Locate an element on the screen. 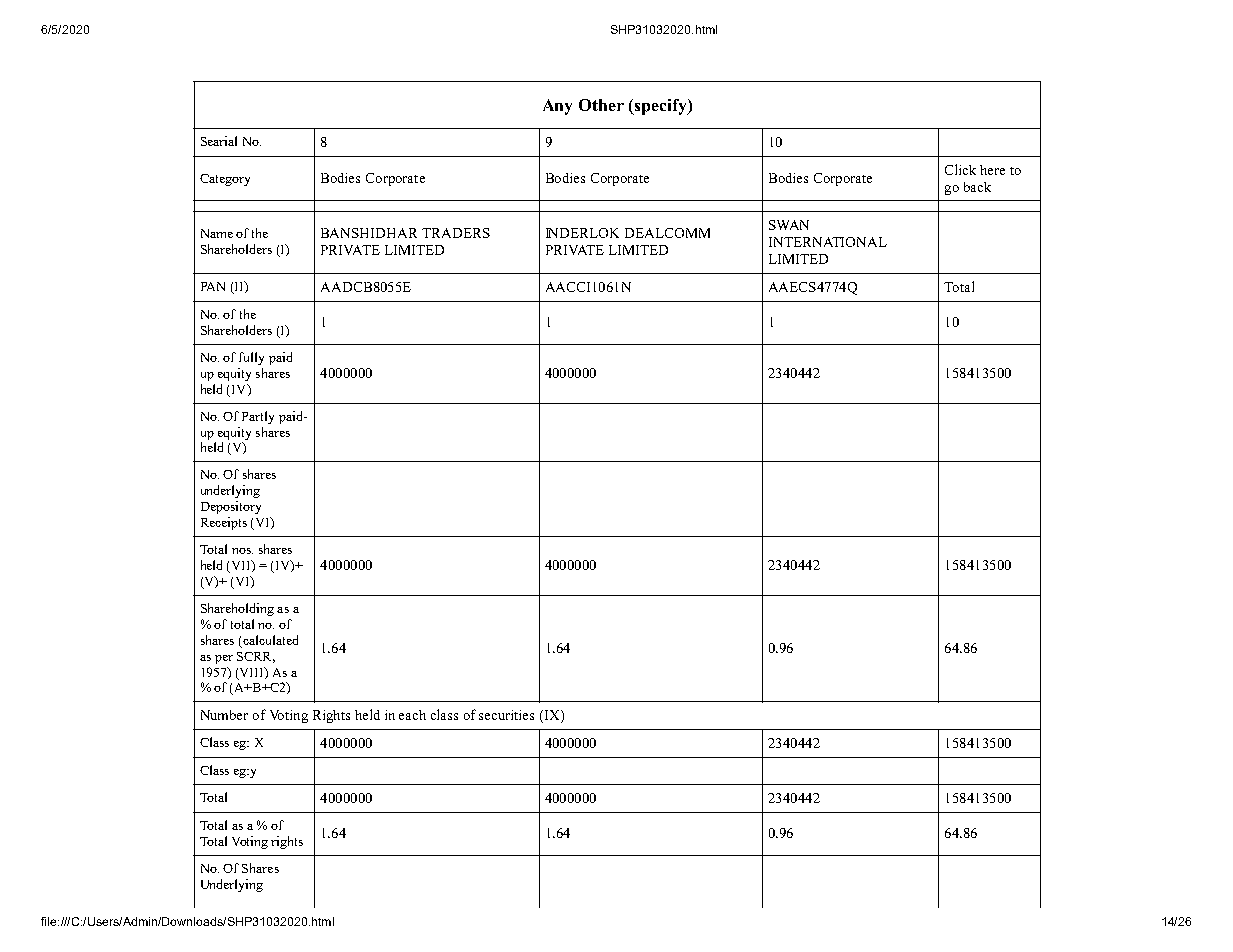 The width and height of the screenshot is (1233, 952). each is located at coordinates (412, 715).
